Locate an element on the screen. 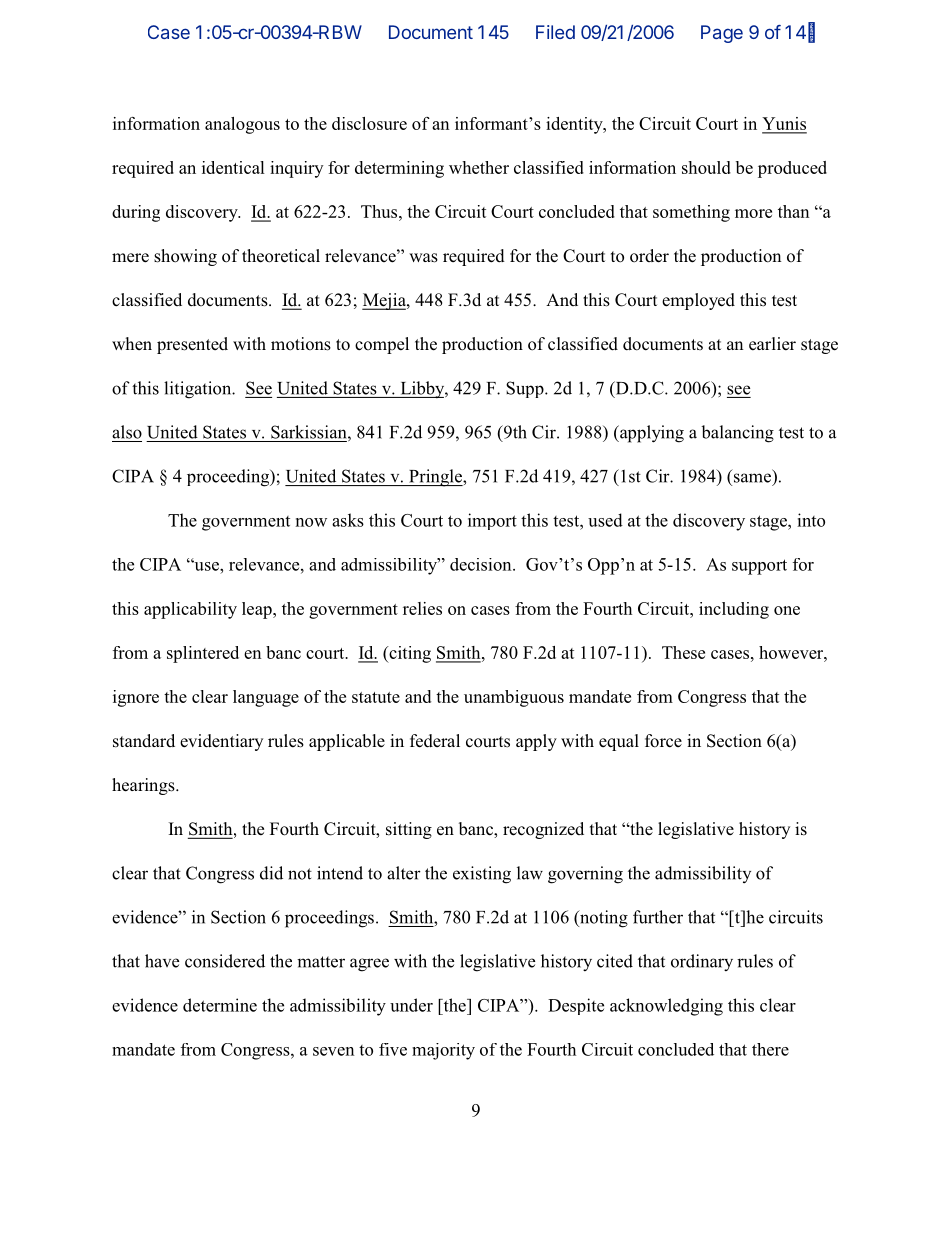  into is located at coordinates (811, 520).
